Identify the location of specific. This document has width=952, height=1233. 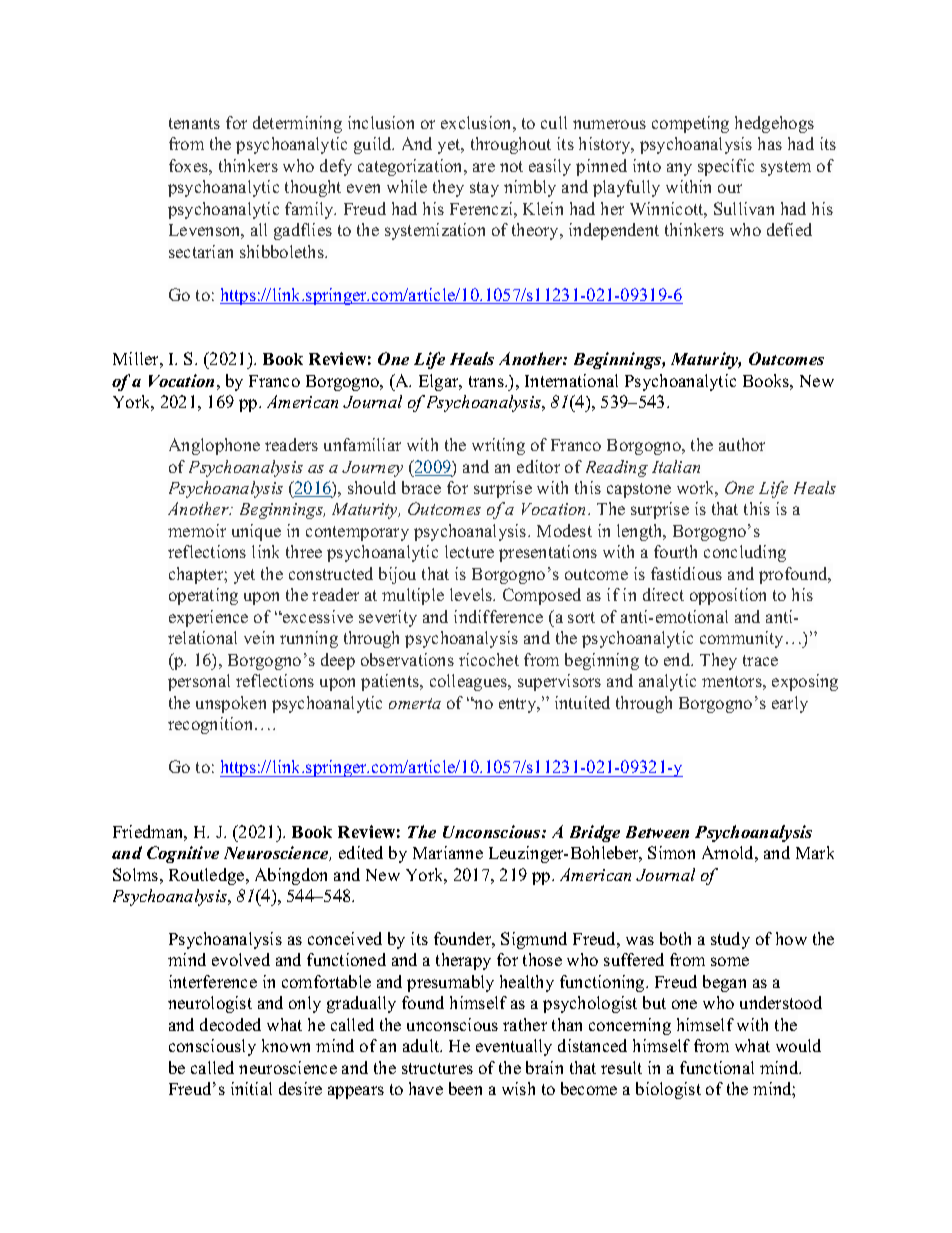
(726, 167).
